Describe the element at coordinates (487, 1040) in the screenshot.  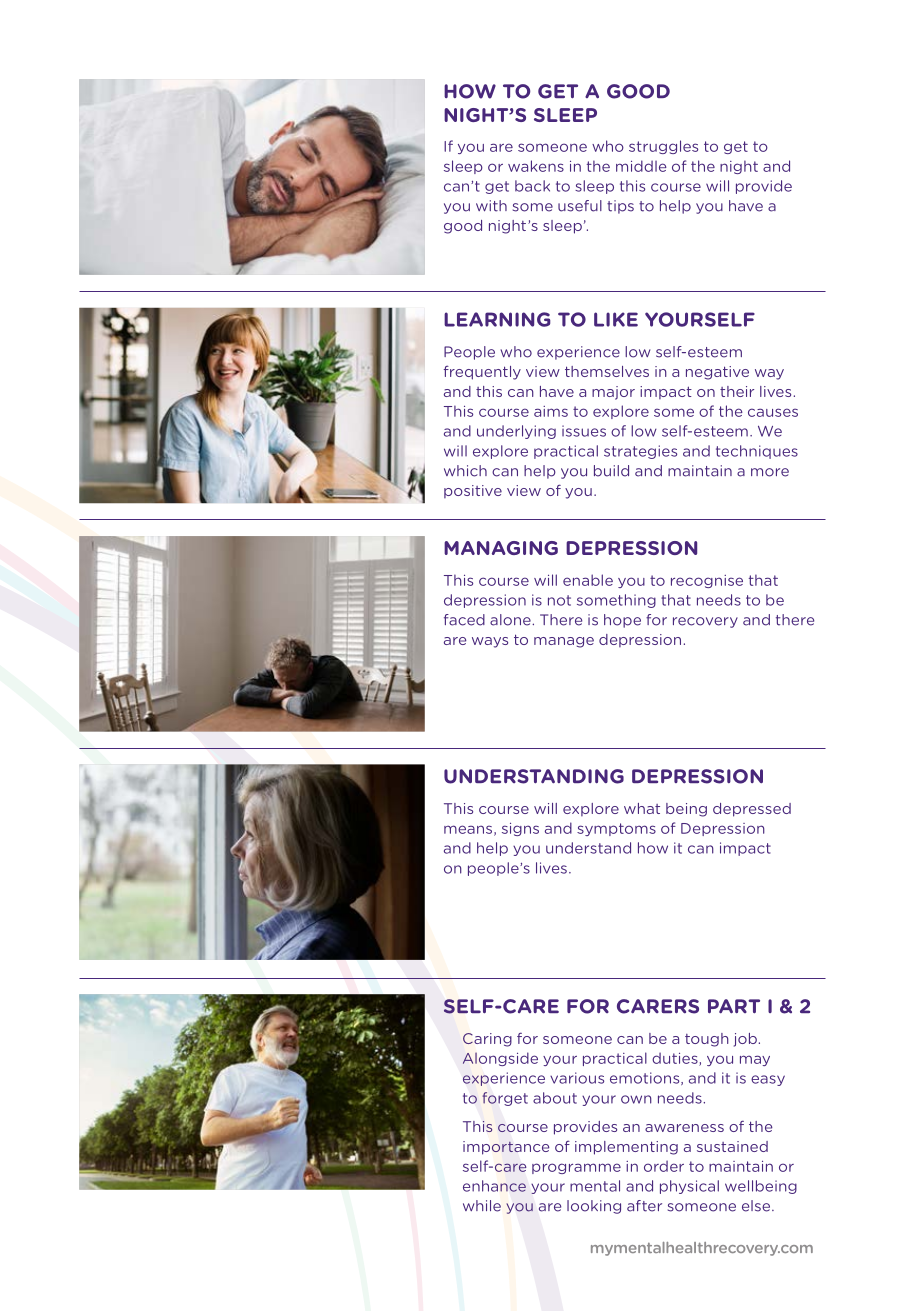
I see `Caring` at that location.
